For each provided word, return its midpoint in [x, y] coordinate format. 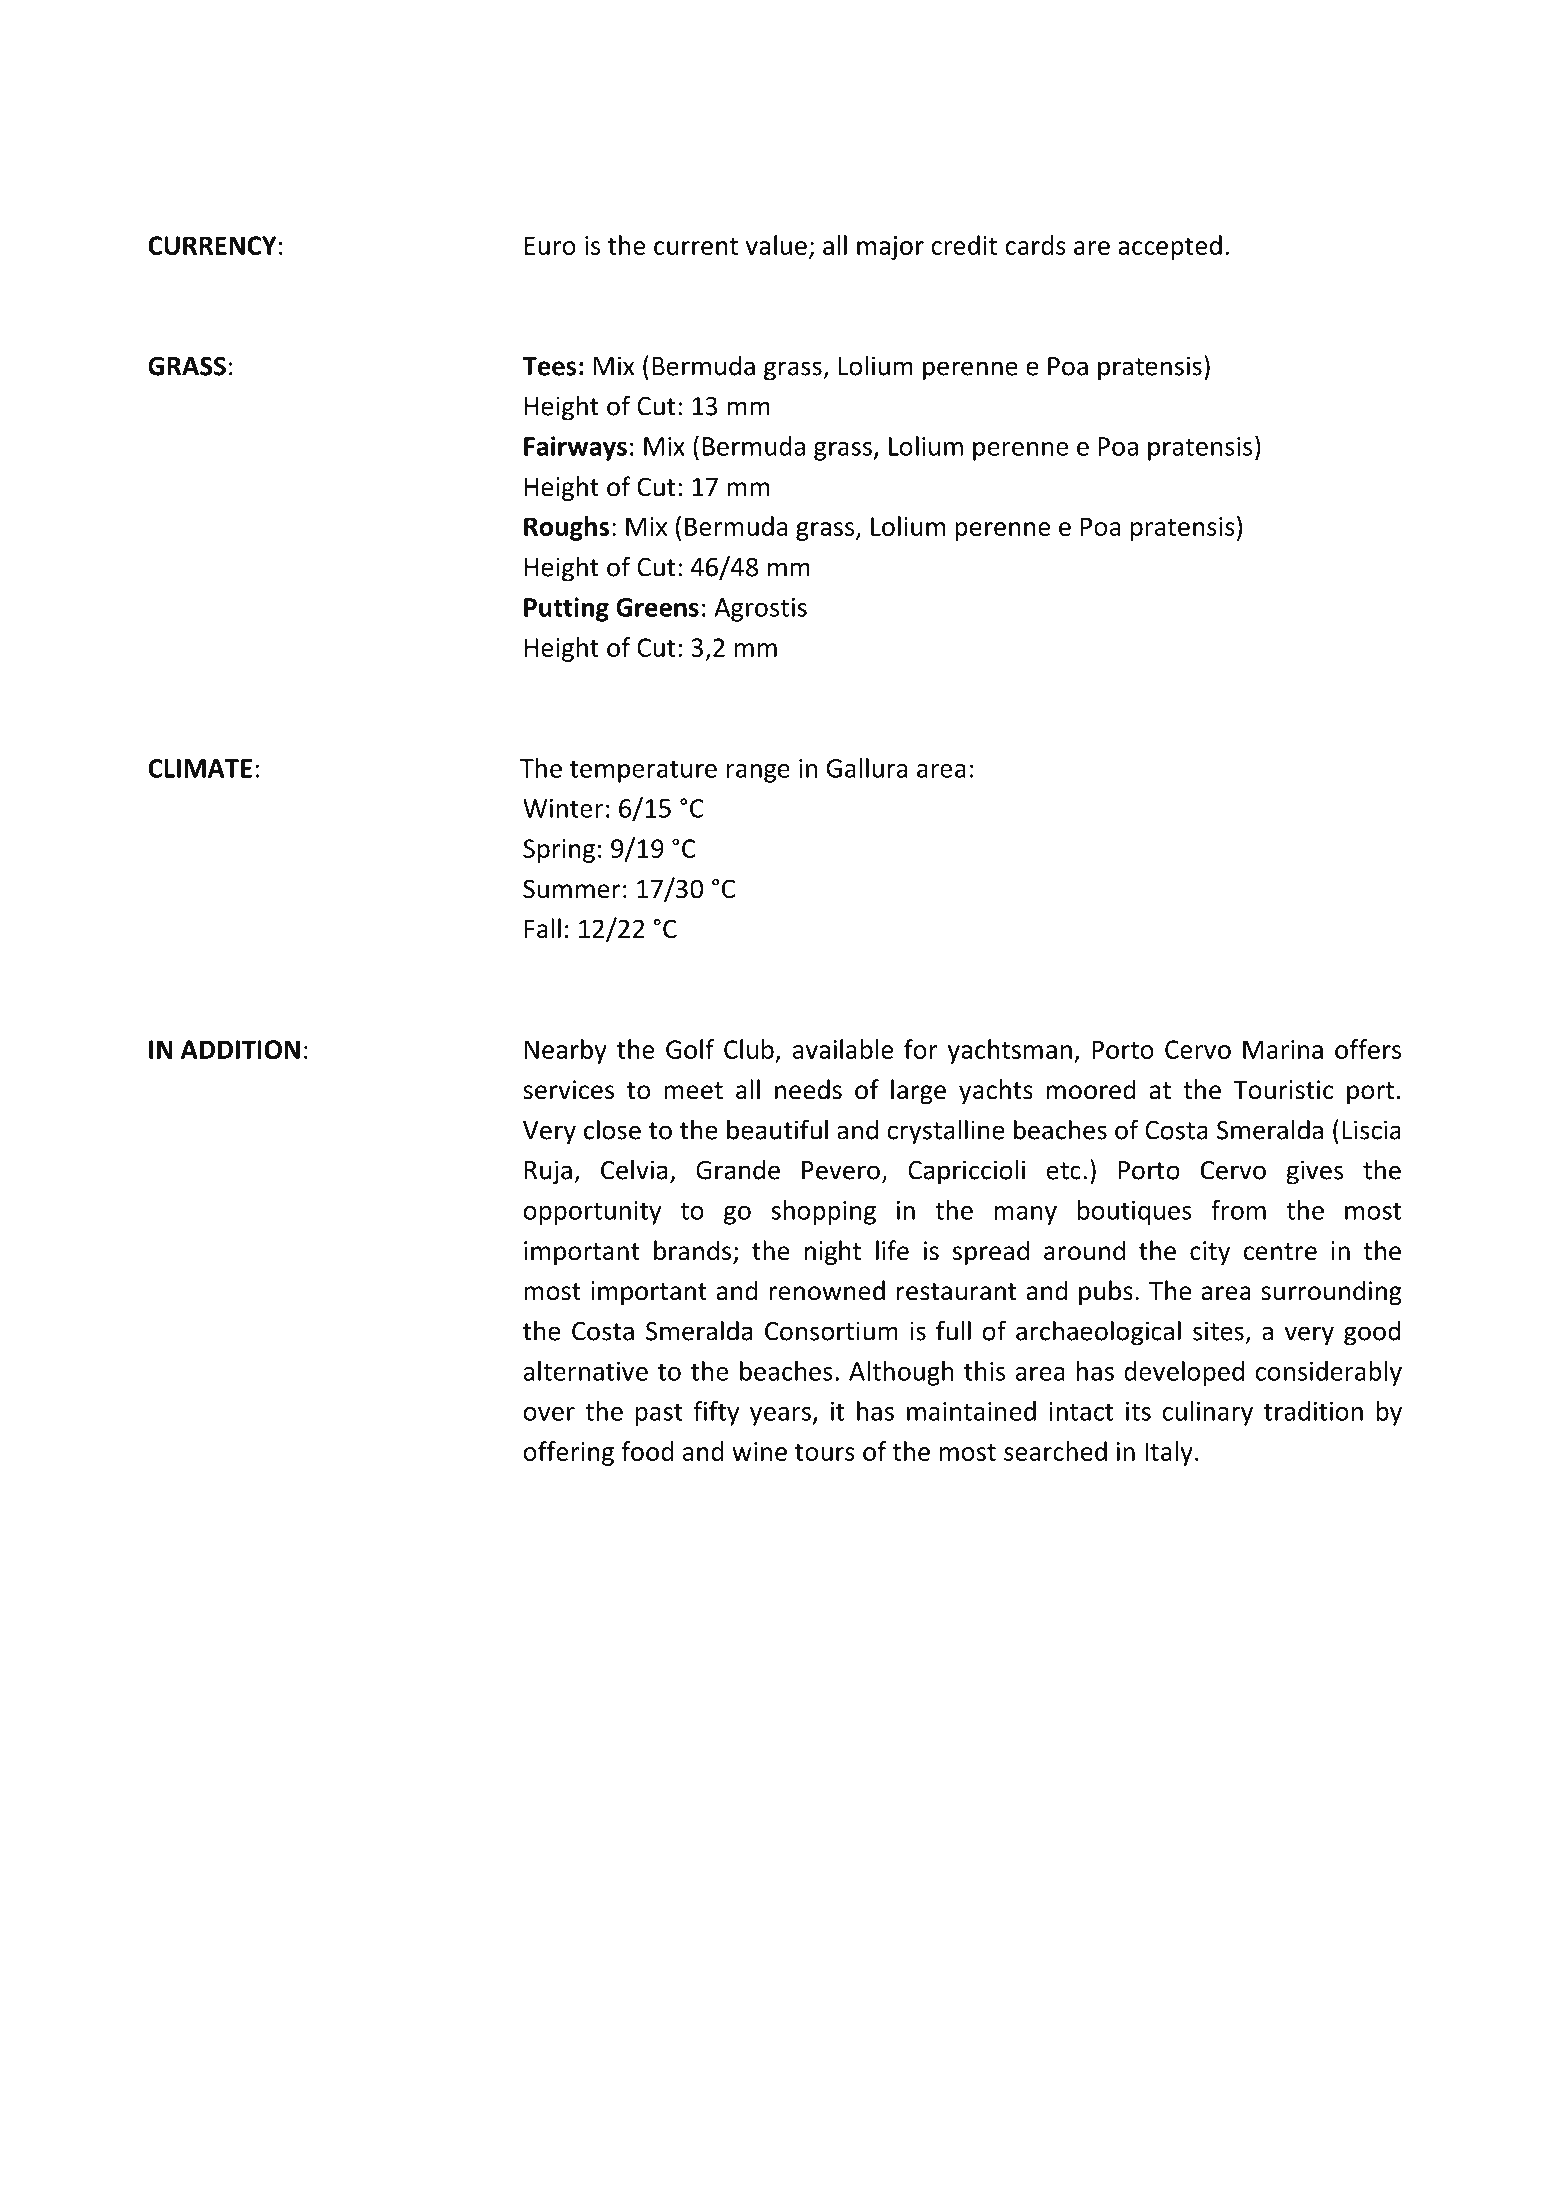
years [780, 1416]
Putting [566, 609]
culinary [1207, 1413]
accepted [1170, 247]
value [776, 245]
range [758, 773]
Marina [1283, 1049]
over [549, 1414]
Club [749, 1049]
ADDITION [240, 1049]
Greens [657, 607]
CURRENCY [212, 245]
